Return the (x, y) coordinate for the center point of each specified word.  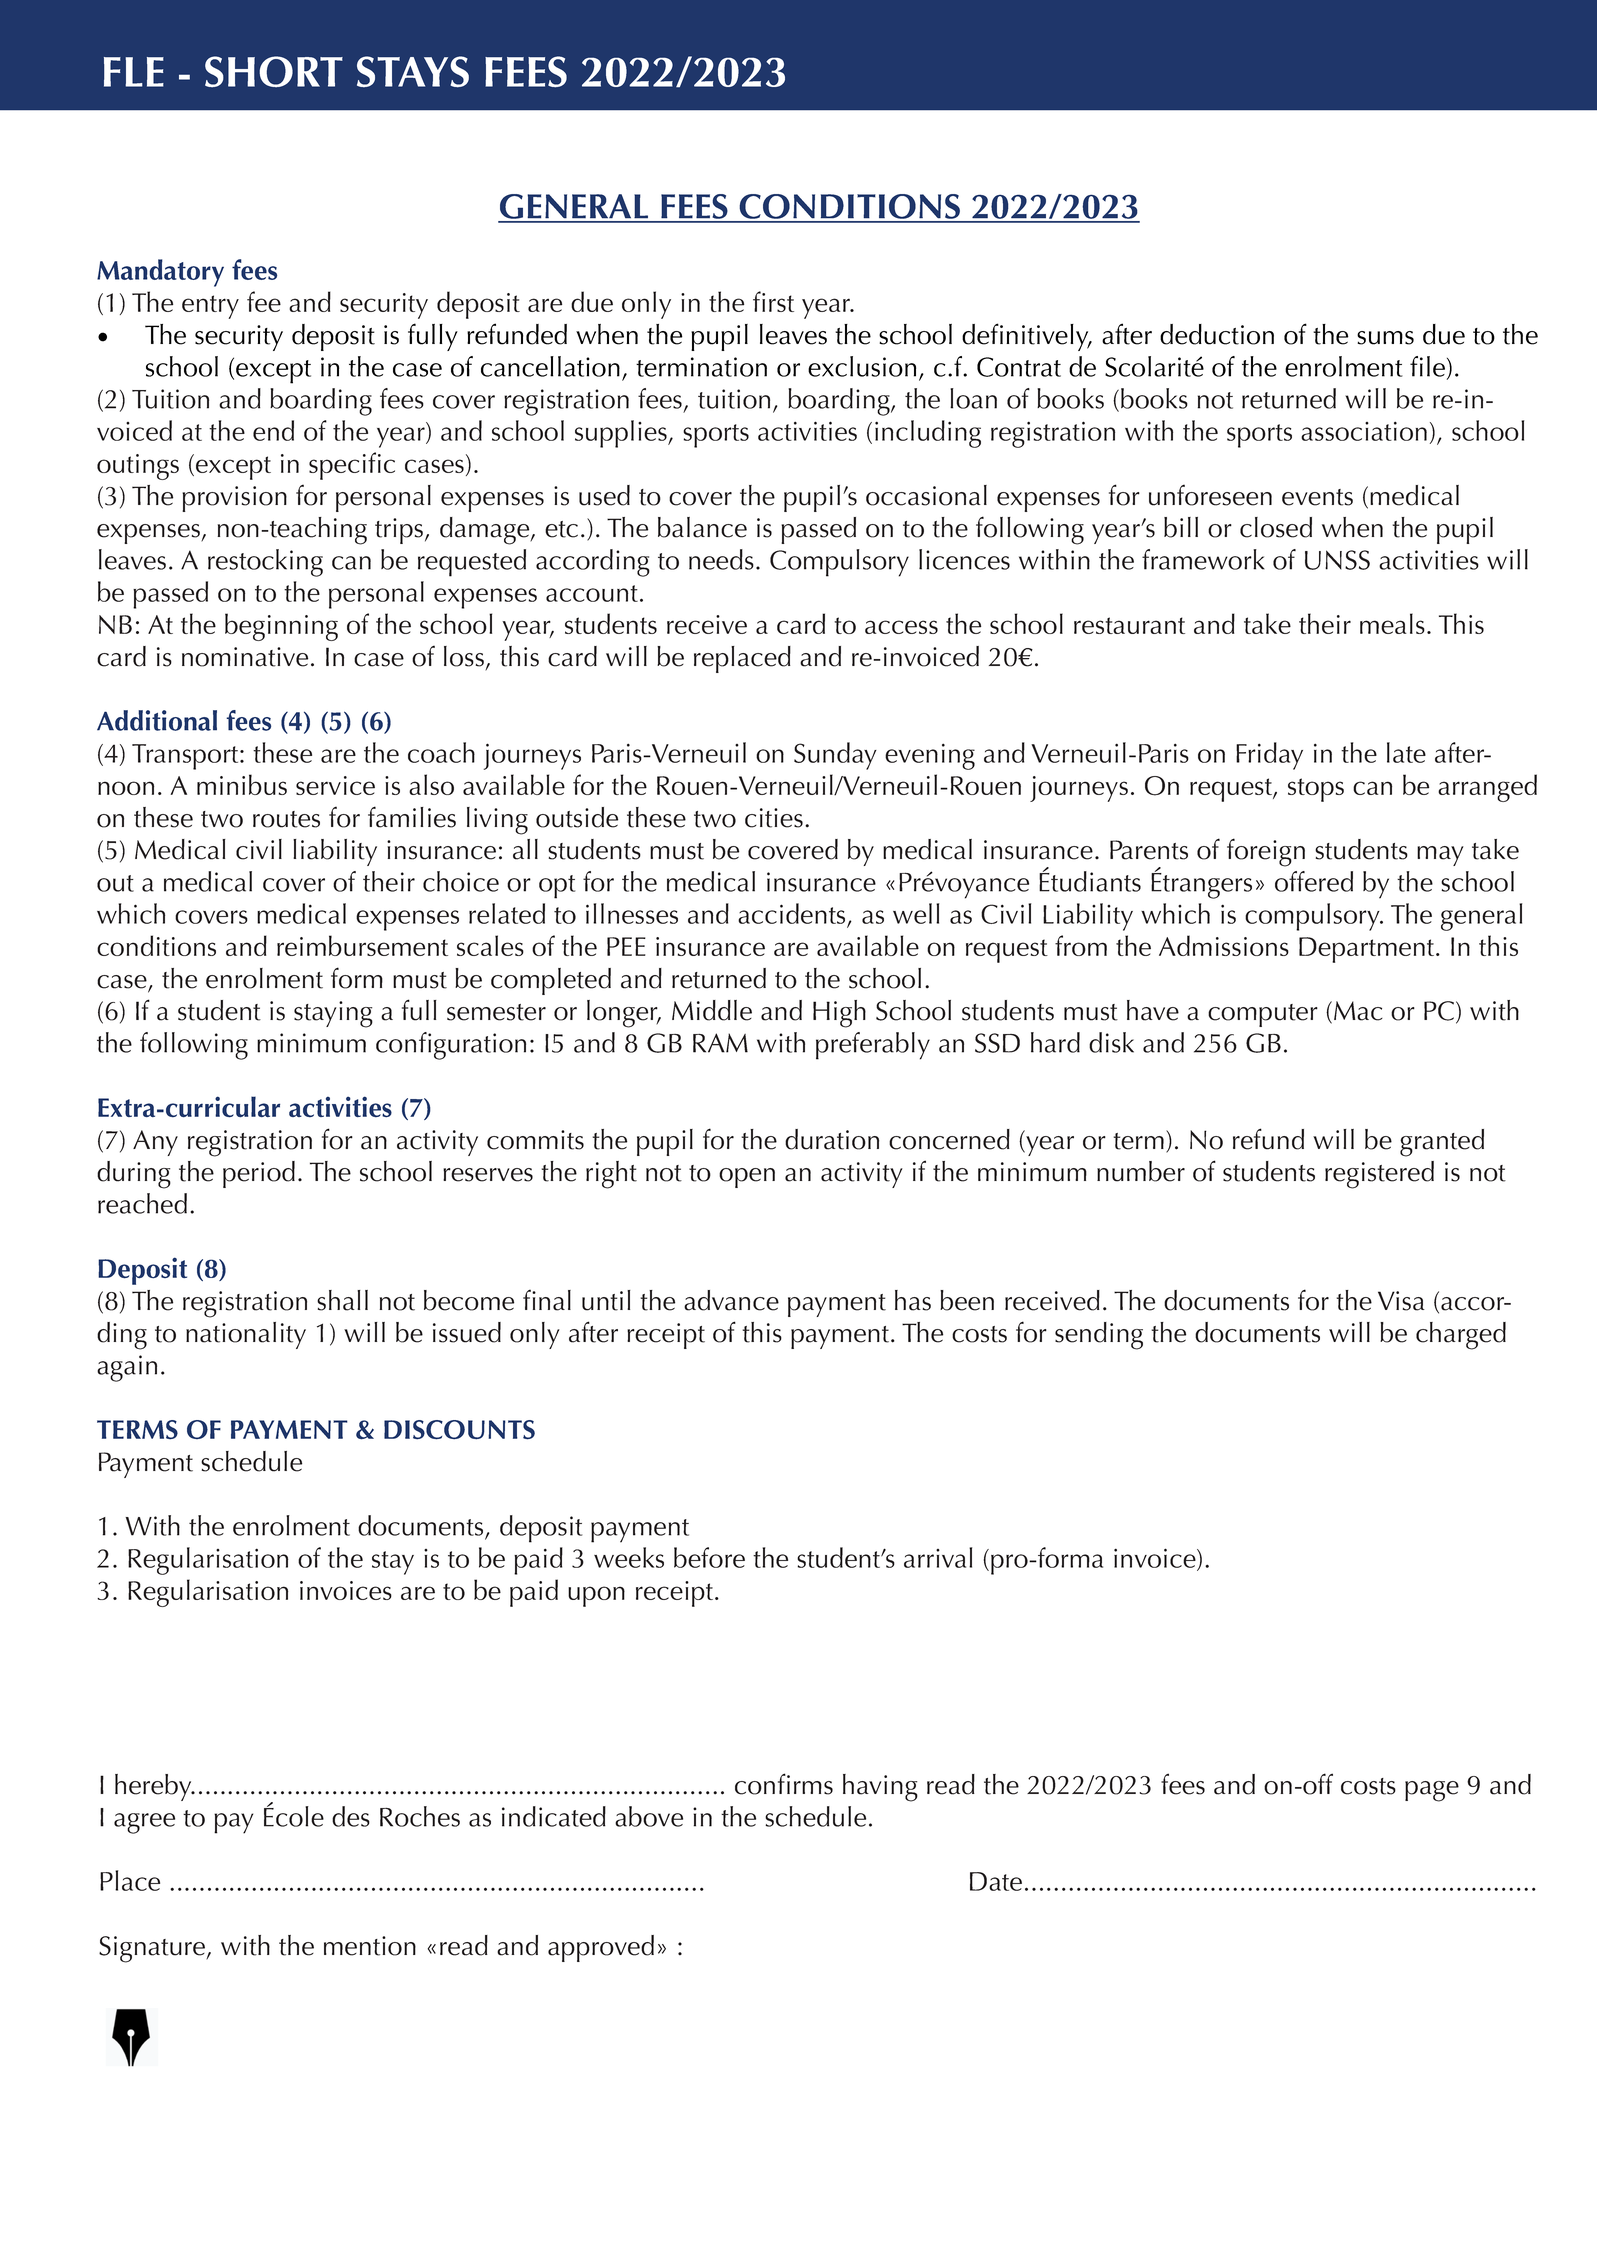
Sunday (835, 756)
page (1432, 1791)
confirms (784, 1784)
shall (342, 1300)
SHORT (274, 72)
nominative (245, 657)
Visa (1401, 1301)
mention (370, 1946)
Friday (1269, 756)
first (773, 301)
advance (731, 1300)
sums (1385, 338)
